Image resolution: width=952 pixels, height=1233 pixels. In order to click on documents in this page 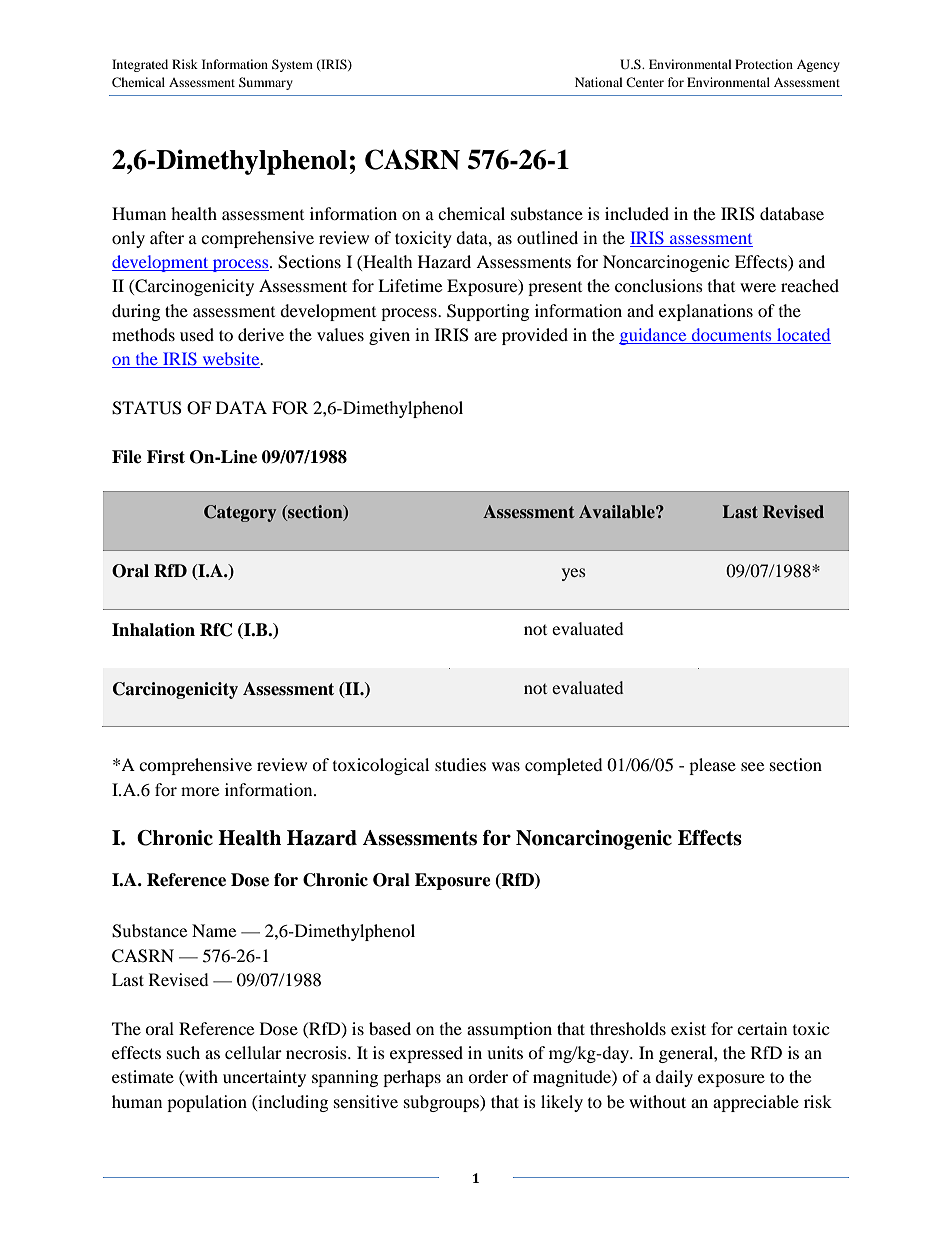, I will do `click(731, 336)`.
